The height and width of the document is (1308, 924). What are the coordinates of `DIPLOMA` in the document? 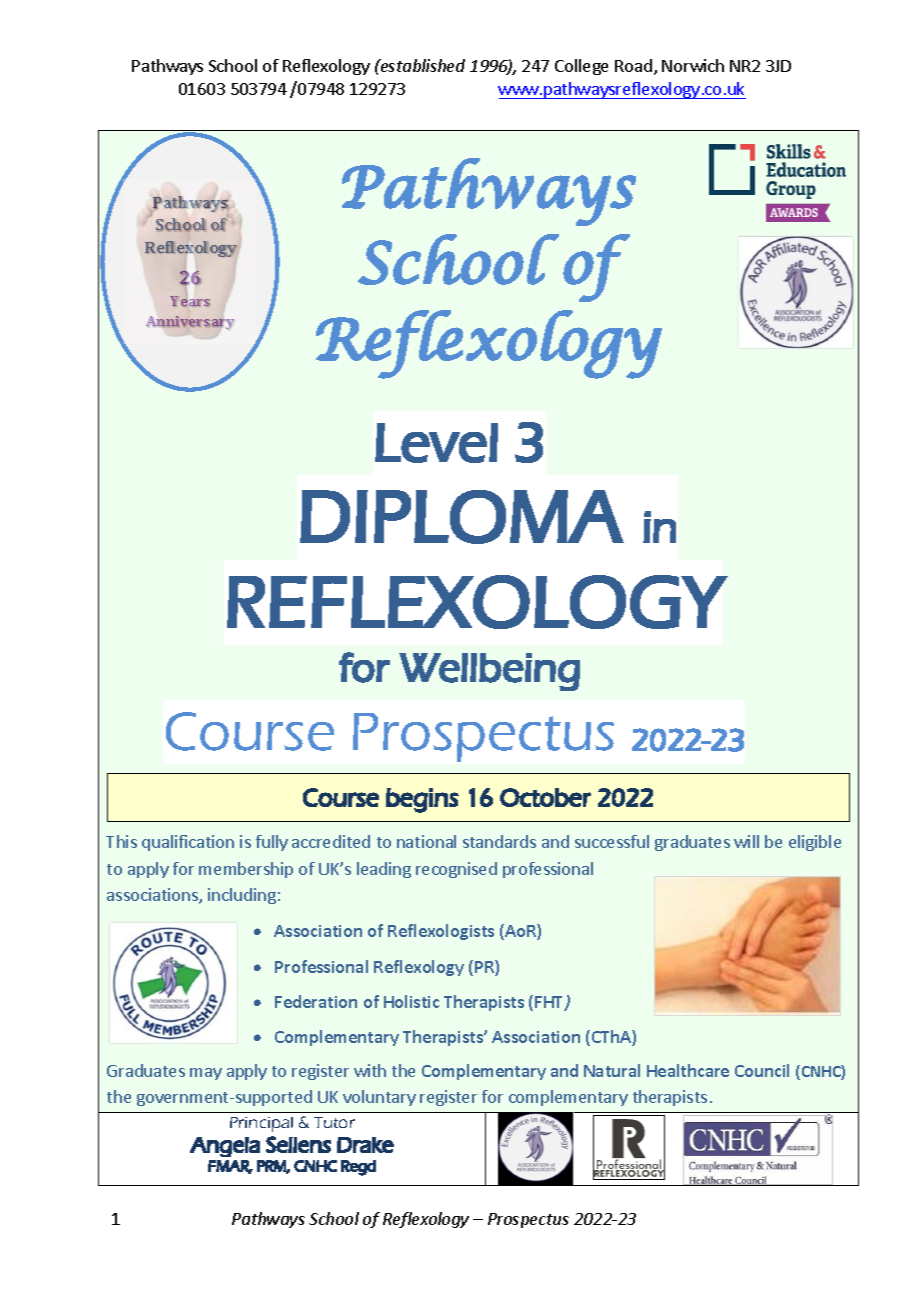 It's located at (462, 517).
